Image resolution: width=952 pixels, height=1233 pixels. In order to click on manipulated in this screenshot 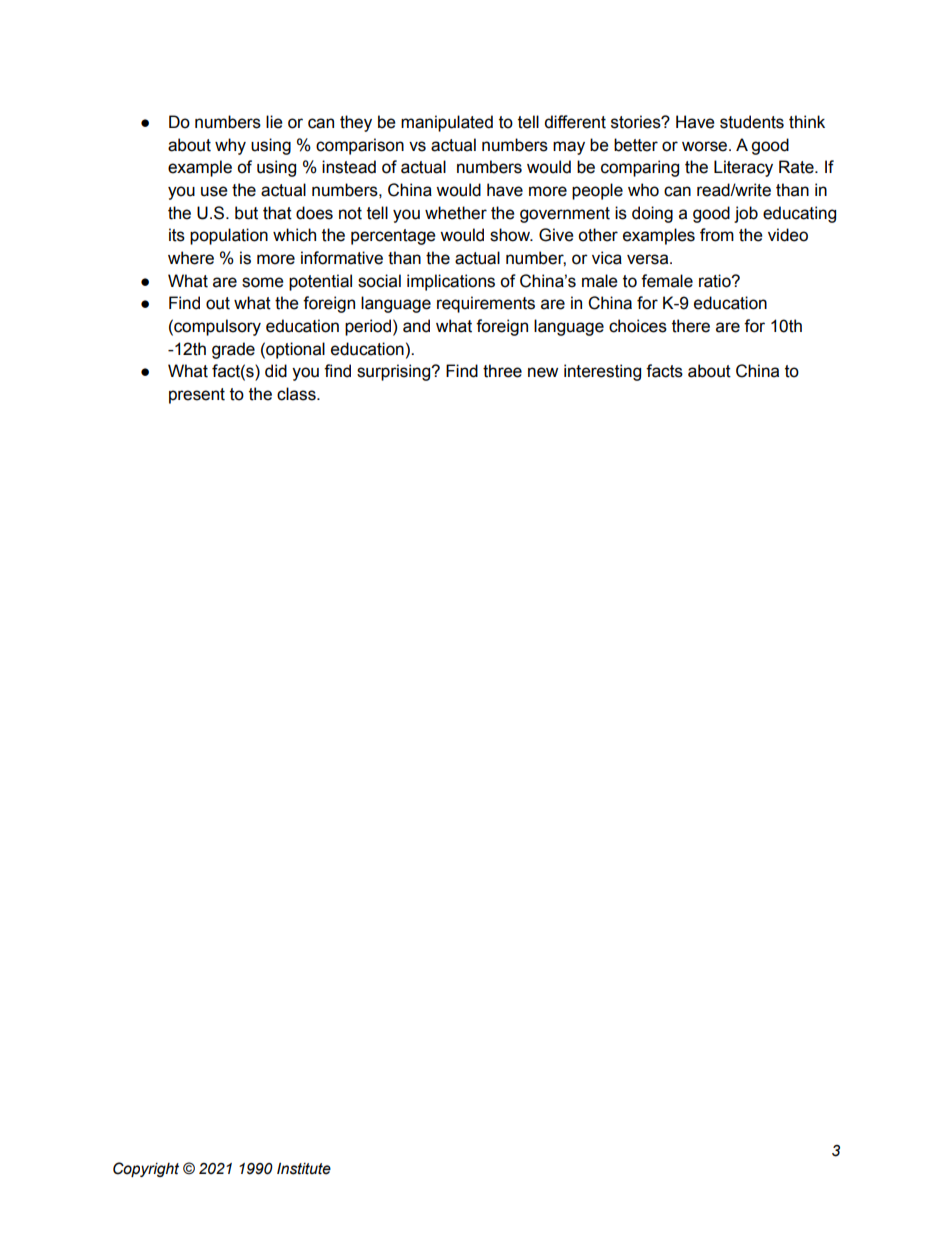, I will do `click(447, 123)`.
